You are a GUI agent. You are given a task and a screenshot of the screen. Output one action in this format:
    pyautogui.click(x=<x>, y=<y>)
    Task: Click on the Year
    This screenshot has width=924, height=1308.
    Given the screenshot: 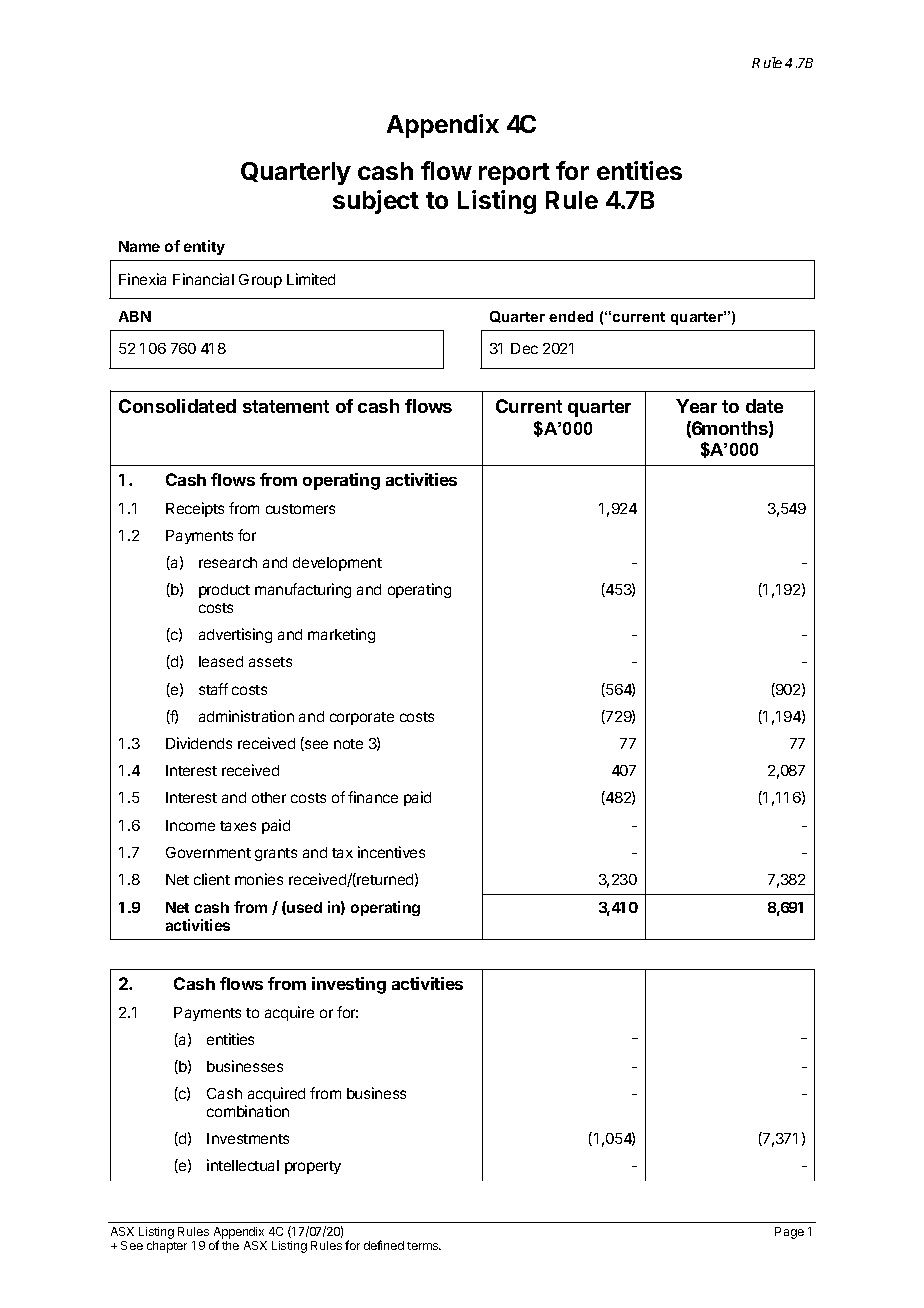 What is the action you would take?
    pyautogui.click(x=696, y=406)
